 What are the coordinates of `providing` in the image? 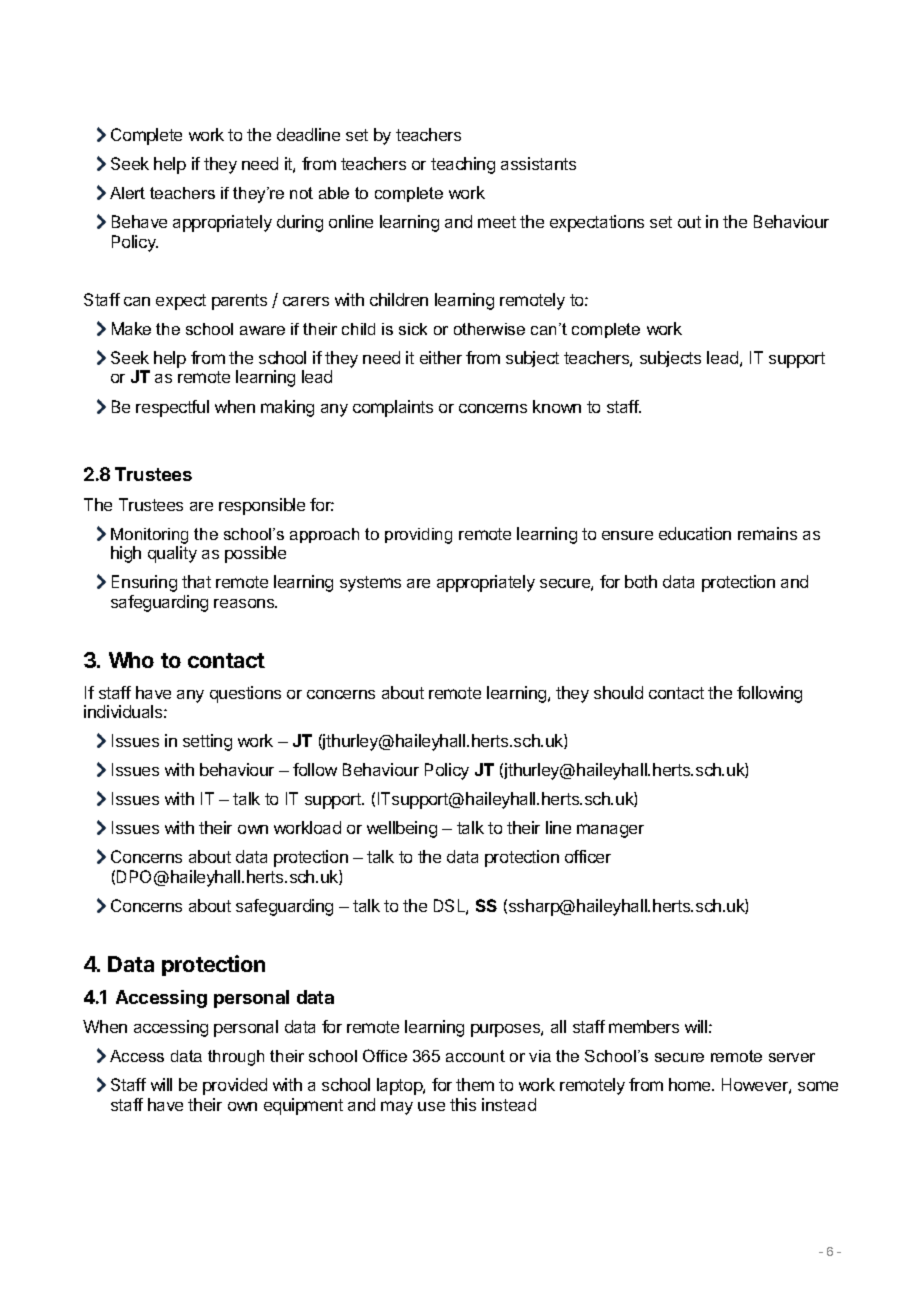 It's located at (418, 536).
